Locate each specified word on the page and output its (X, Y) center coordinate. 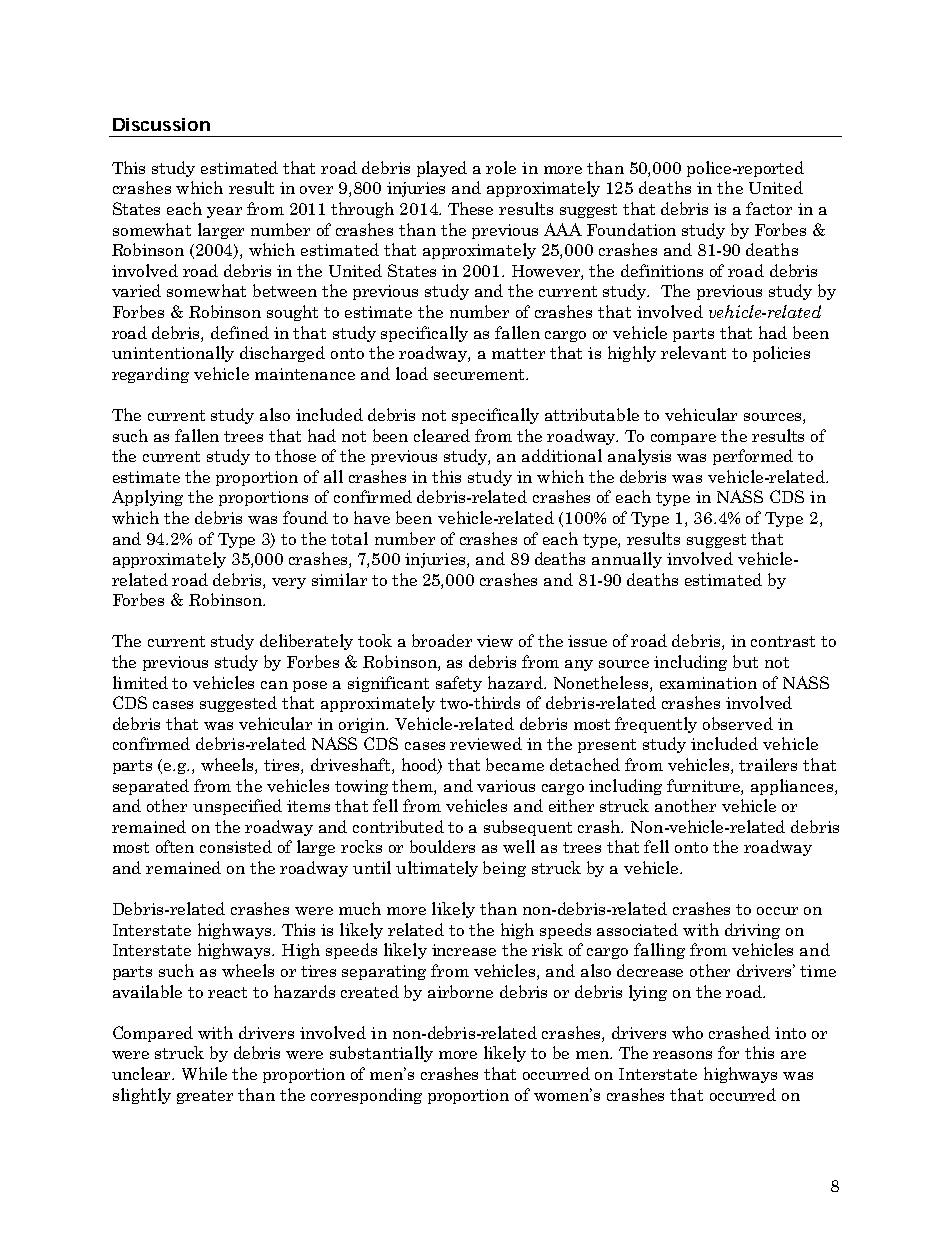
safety (459, 684)
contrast (783, 641)
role (501, 167)
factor (769, 208)
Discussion (161, 124)
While (204, 1073)
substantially (381, 1054)
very (289, 583)
